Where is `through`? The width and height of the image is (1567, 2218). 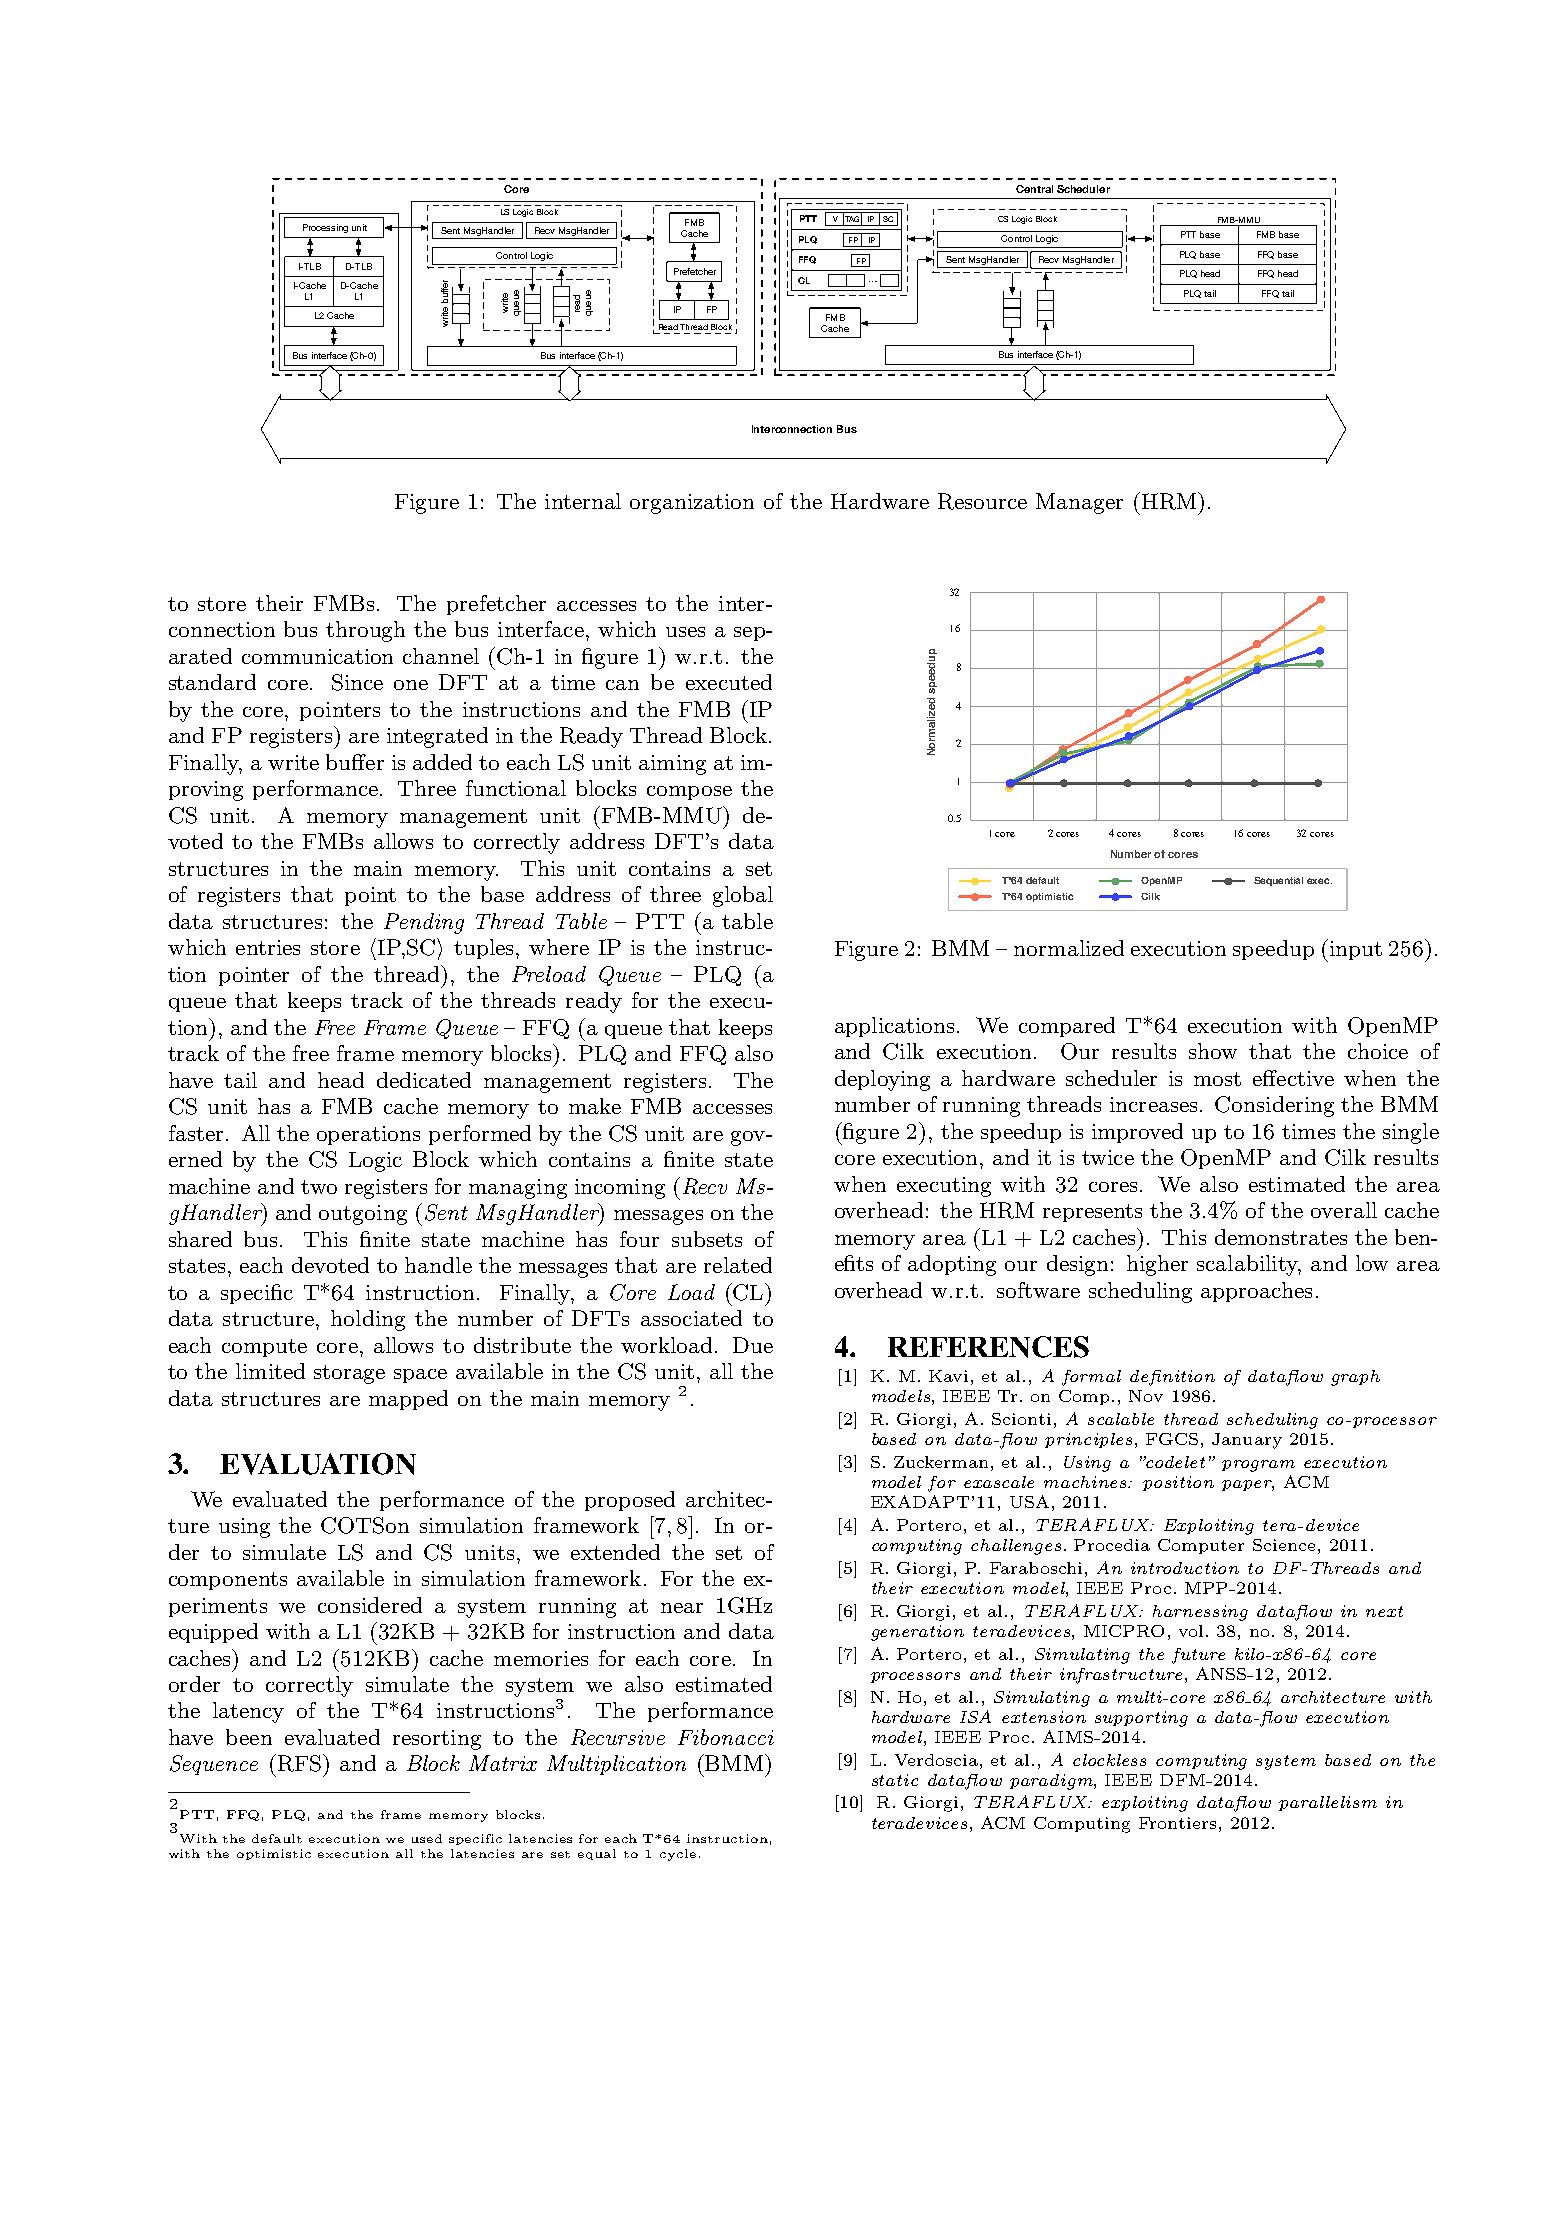 through is located at coordinates (365, 631).
